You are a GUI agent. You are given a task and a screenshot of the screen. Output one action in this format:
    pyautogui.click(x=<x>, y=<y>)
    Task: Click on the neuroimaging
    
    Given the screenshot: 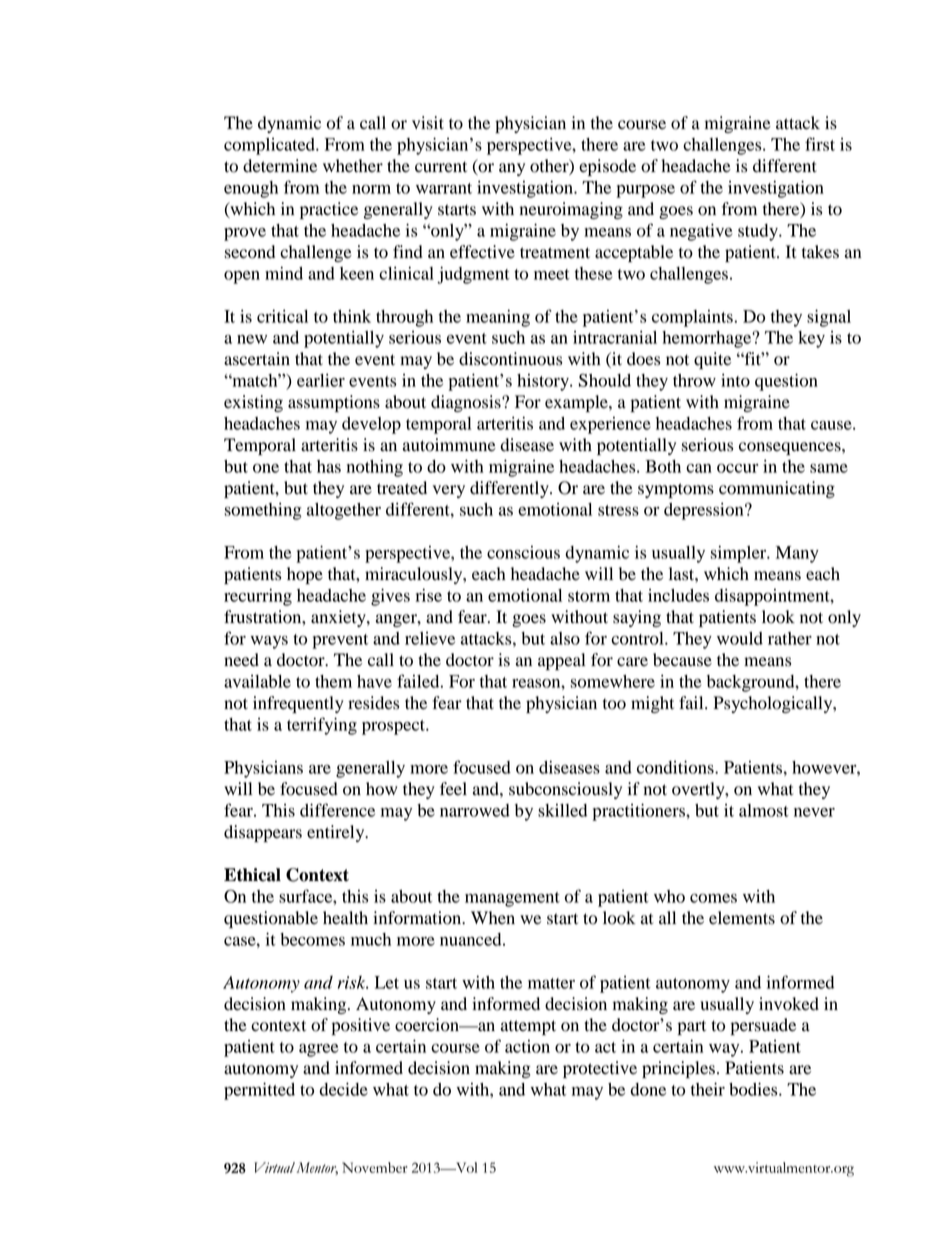 What is the action you would take?
    pyautogui.click(x=571, y=210)
